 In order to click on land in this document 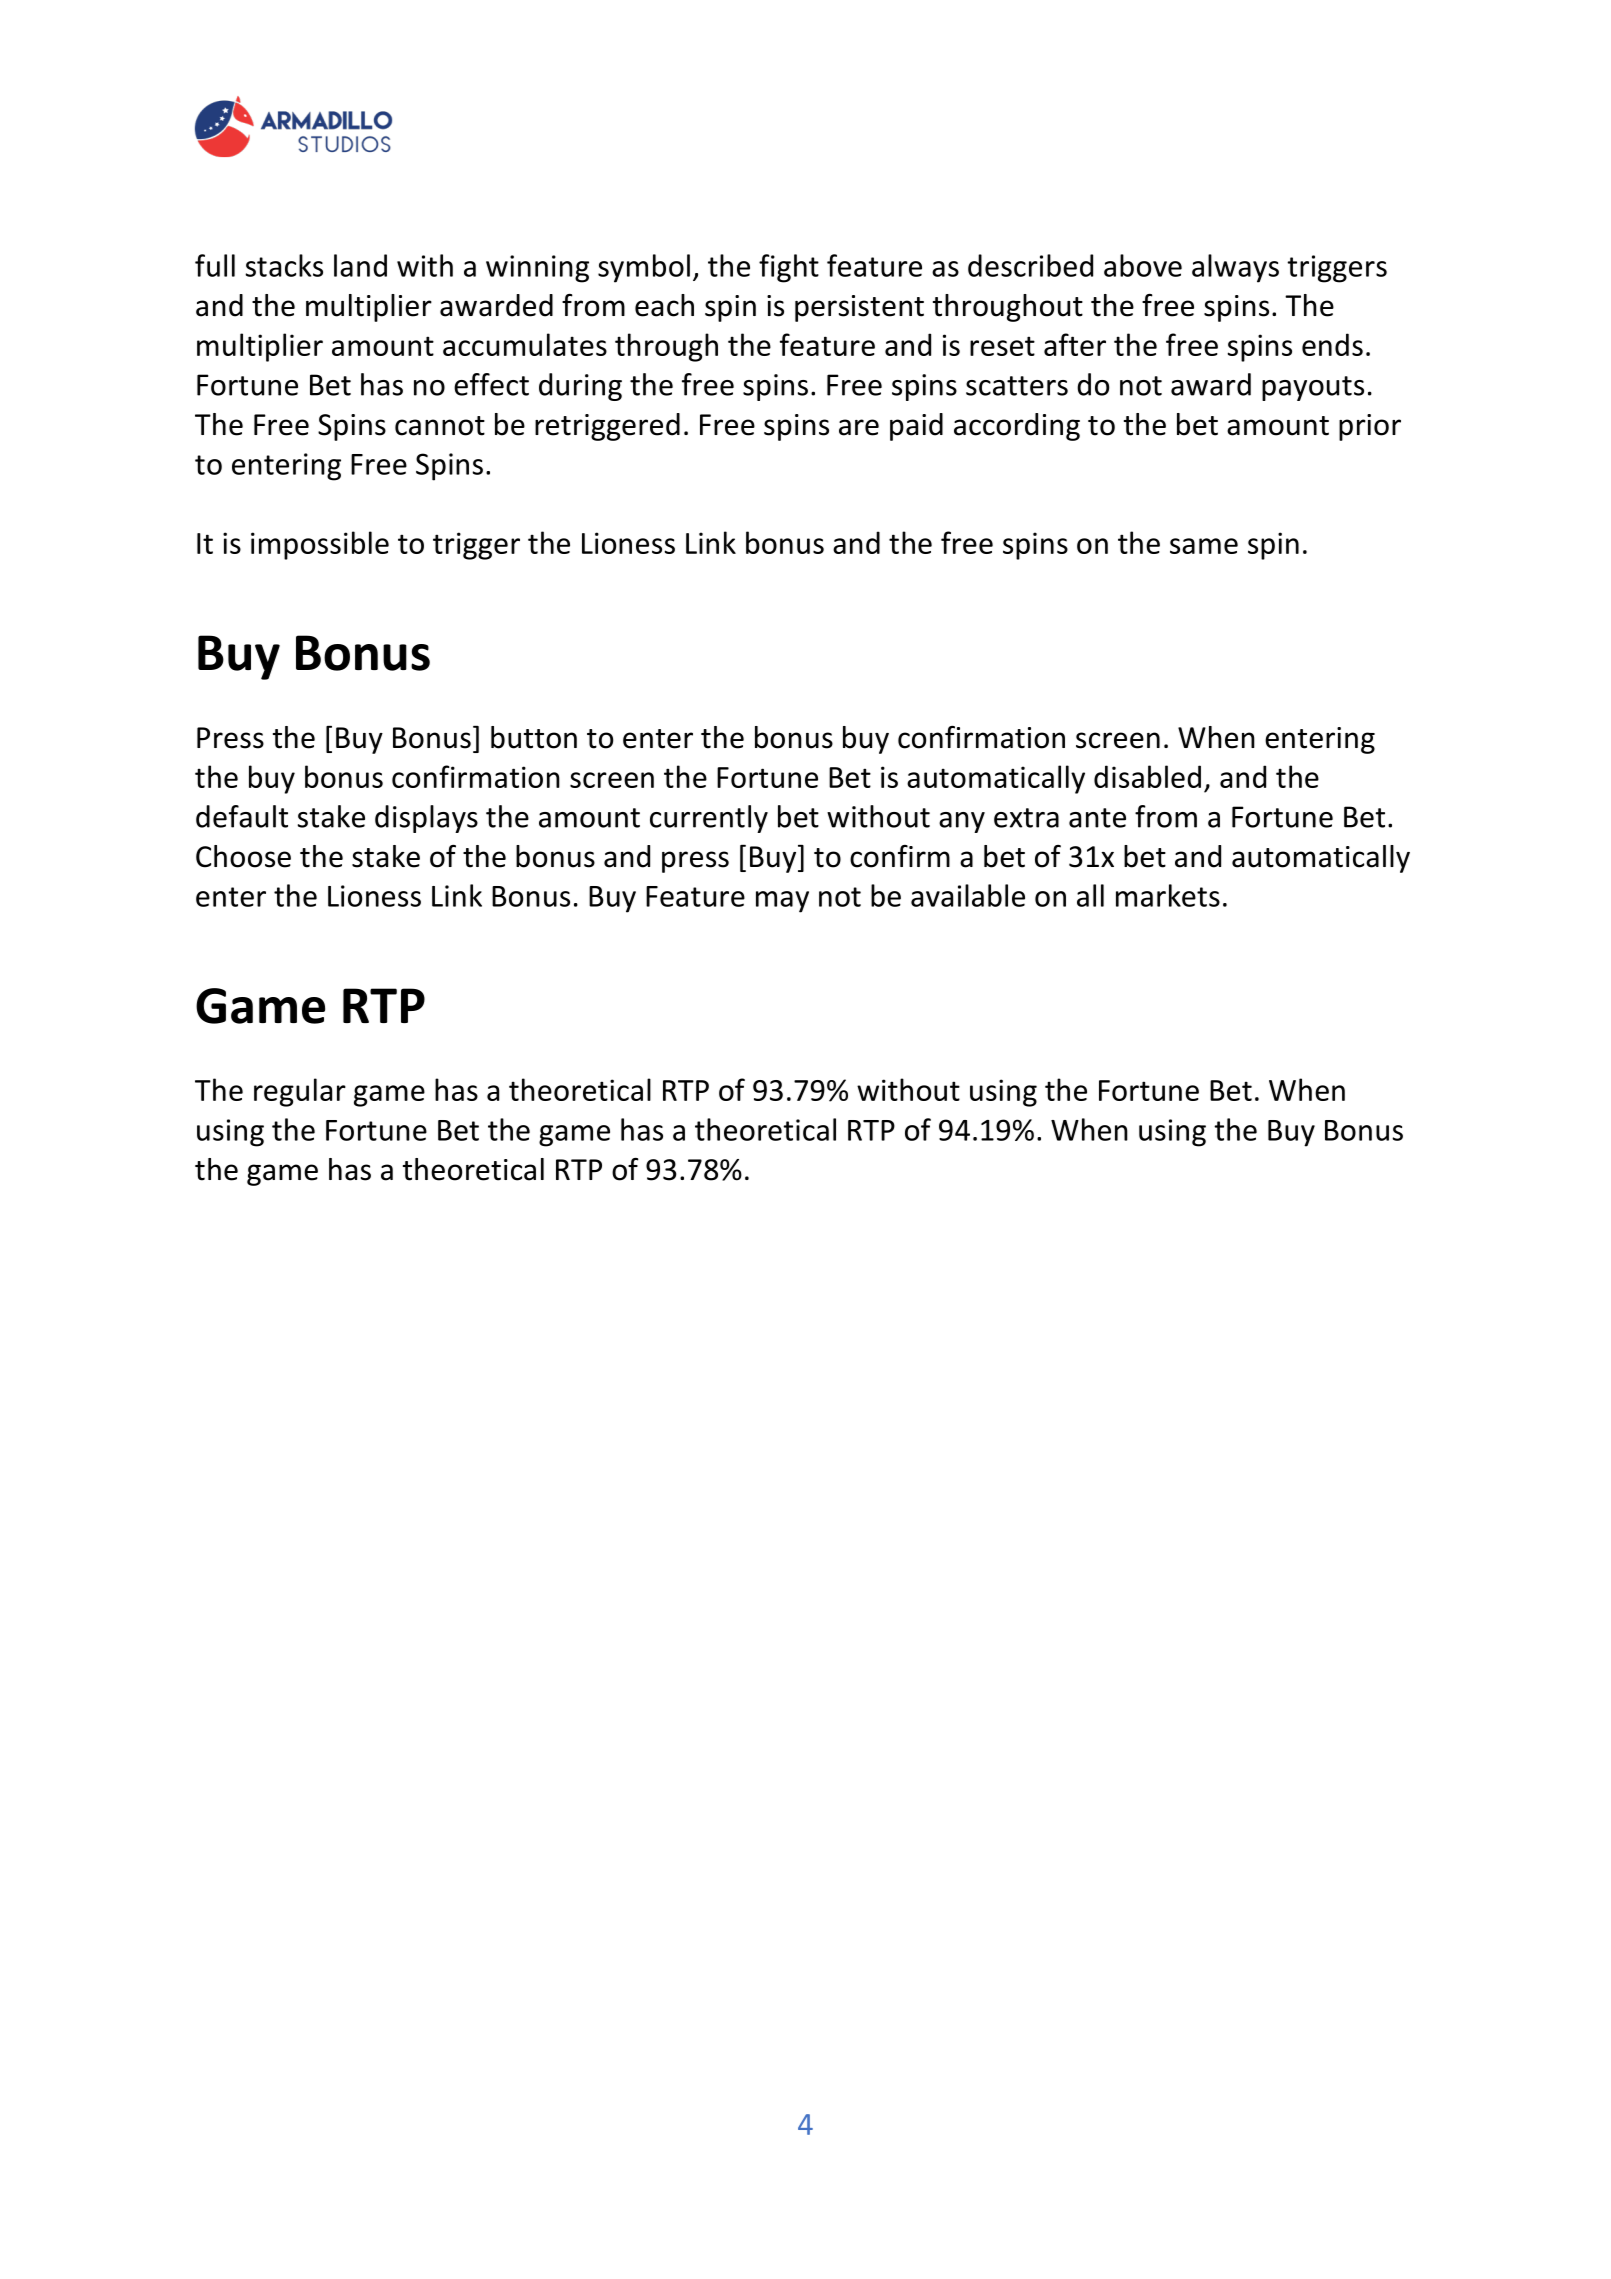, I will do `click(360, 265)`.
